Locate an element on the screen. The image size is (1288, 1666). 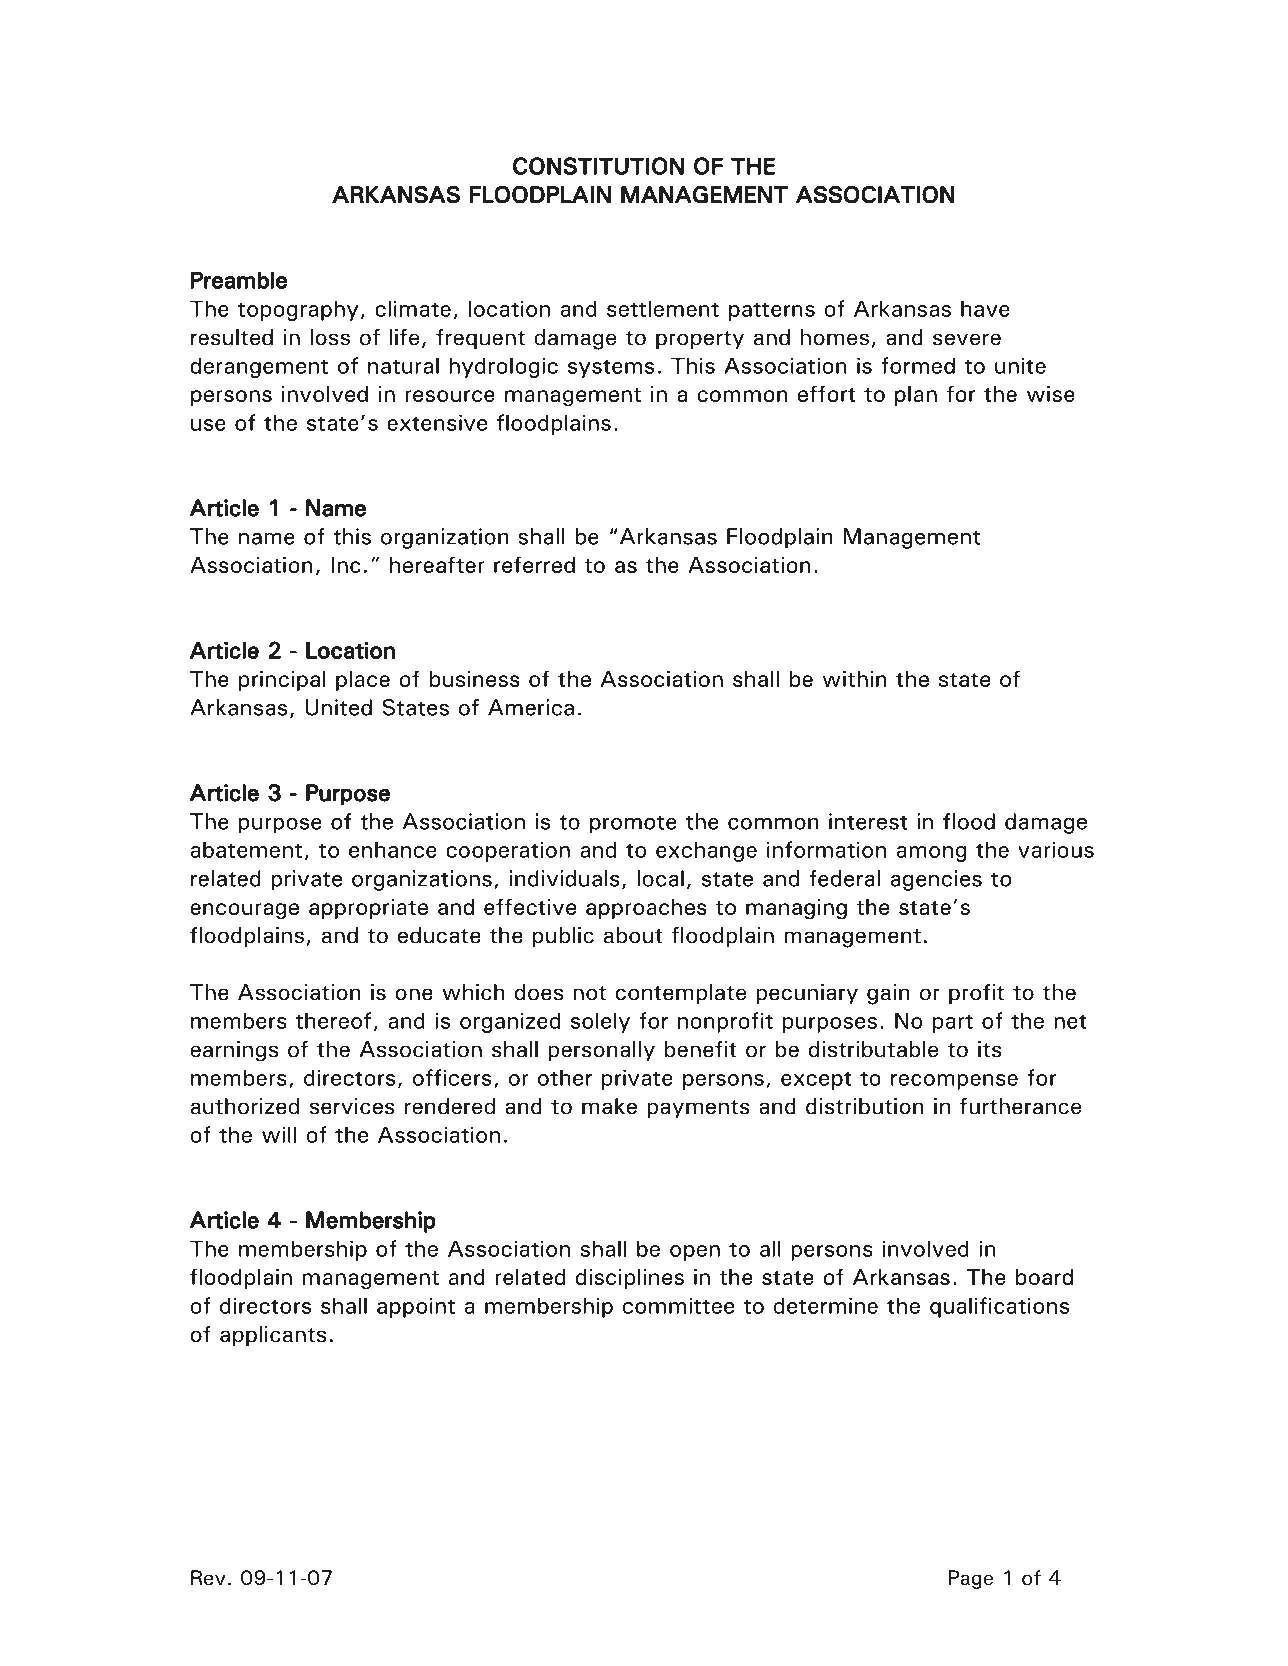
agencies is located at coordinates (936, 880).
